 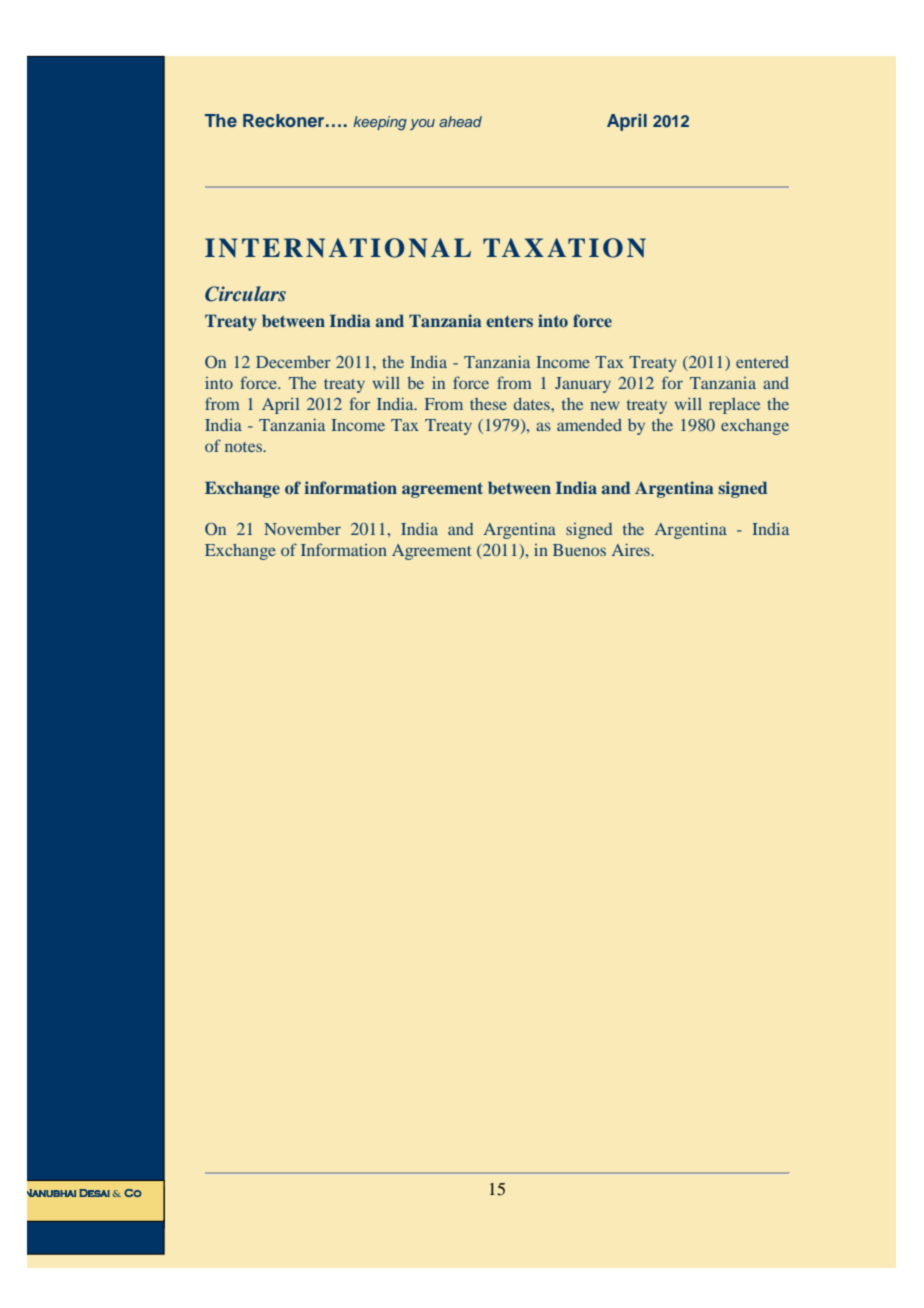 I want to click on these, so click(x=488, y=404).
